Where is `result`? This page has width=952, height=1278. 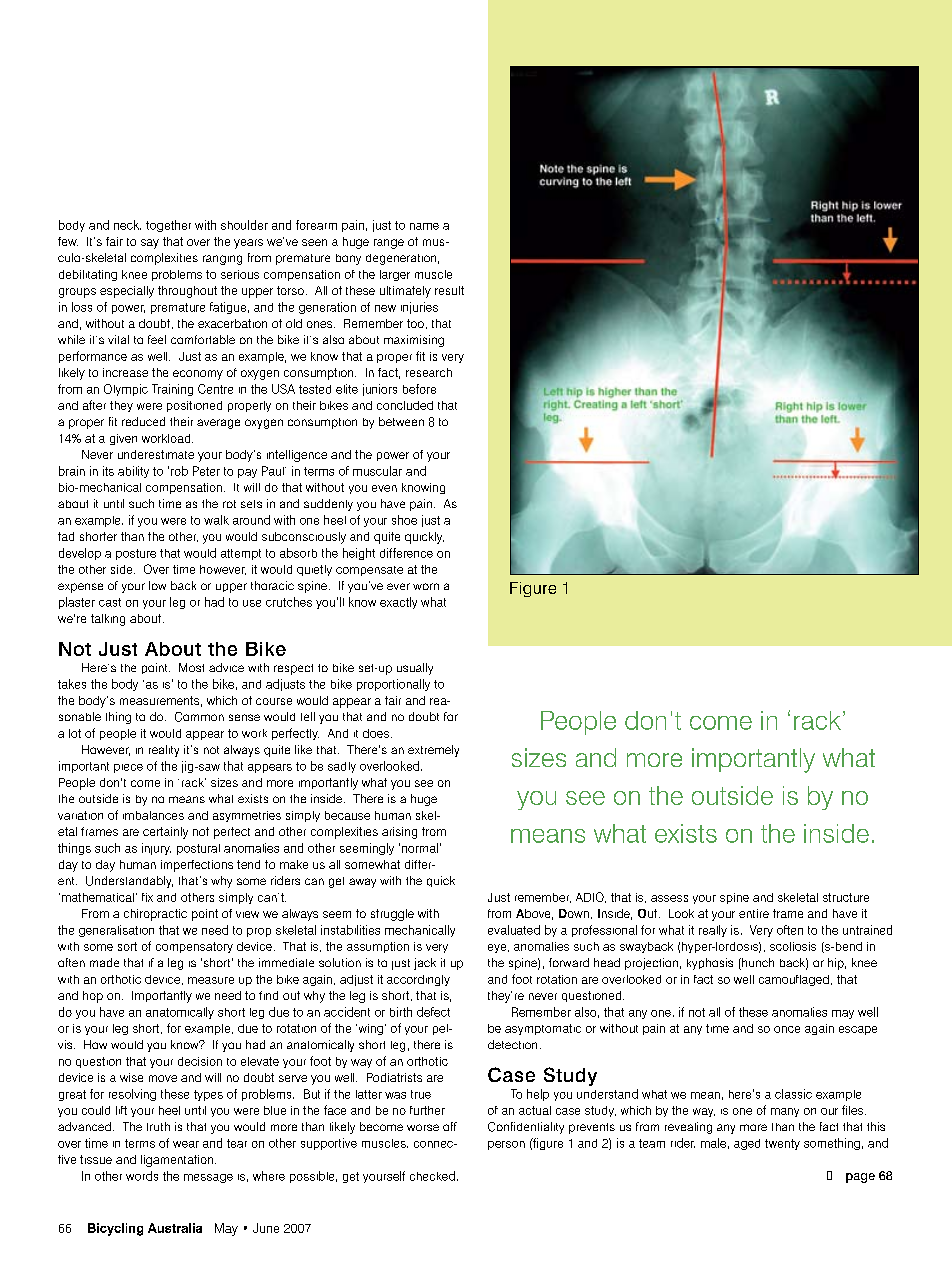
result is located at coordinates (449, 290).
